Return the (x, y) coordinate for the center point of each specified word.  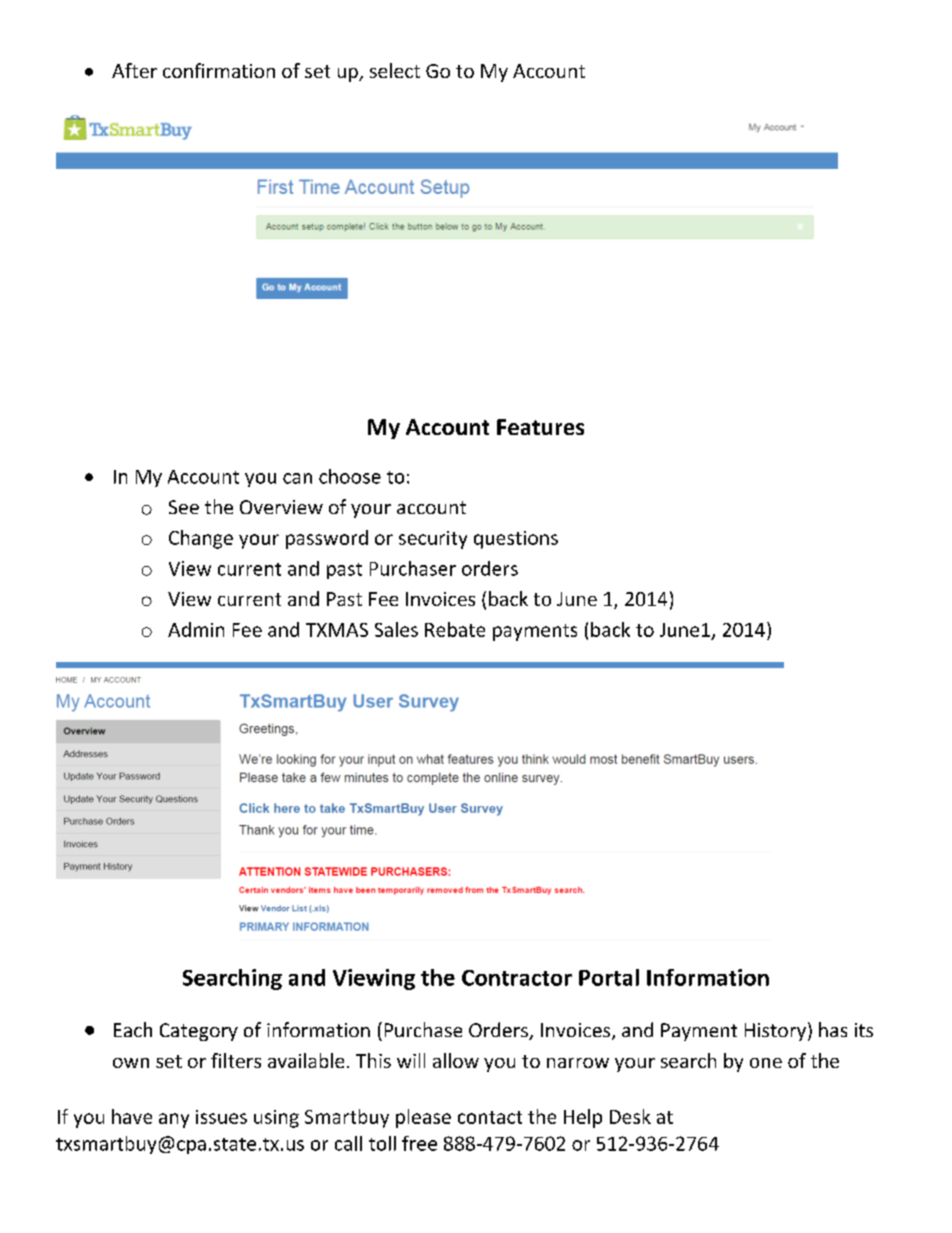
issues (221, 1117)
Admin (196, 629)
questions (516, 540)
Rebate (455, 629)
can (297, 478)
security (433, 540)
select (395, 70)
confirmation (219, 70)
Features (540, 427)
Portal (609, 977)
